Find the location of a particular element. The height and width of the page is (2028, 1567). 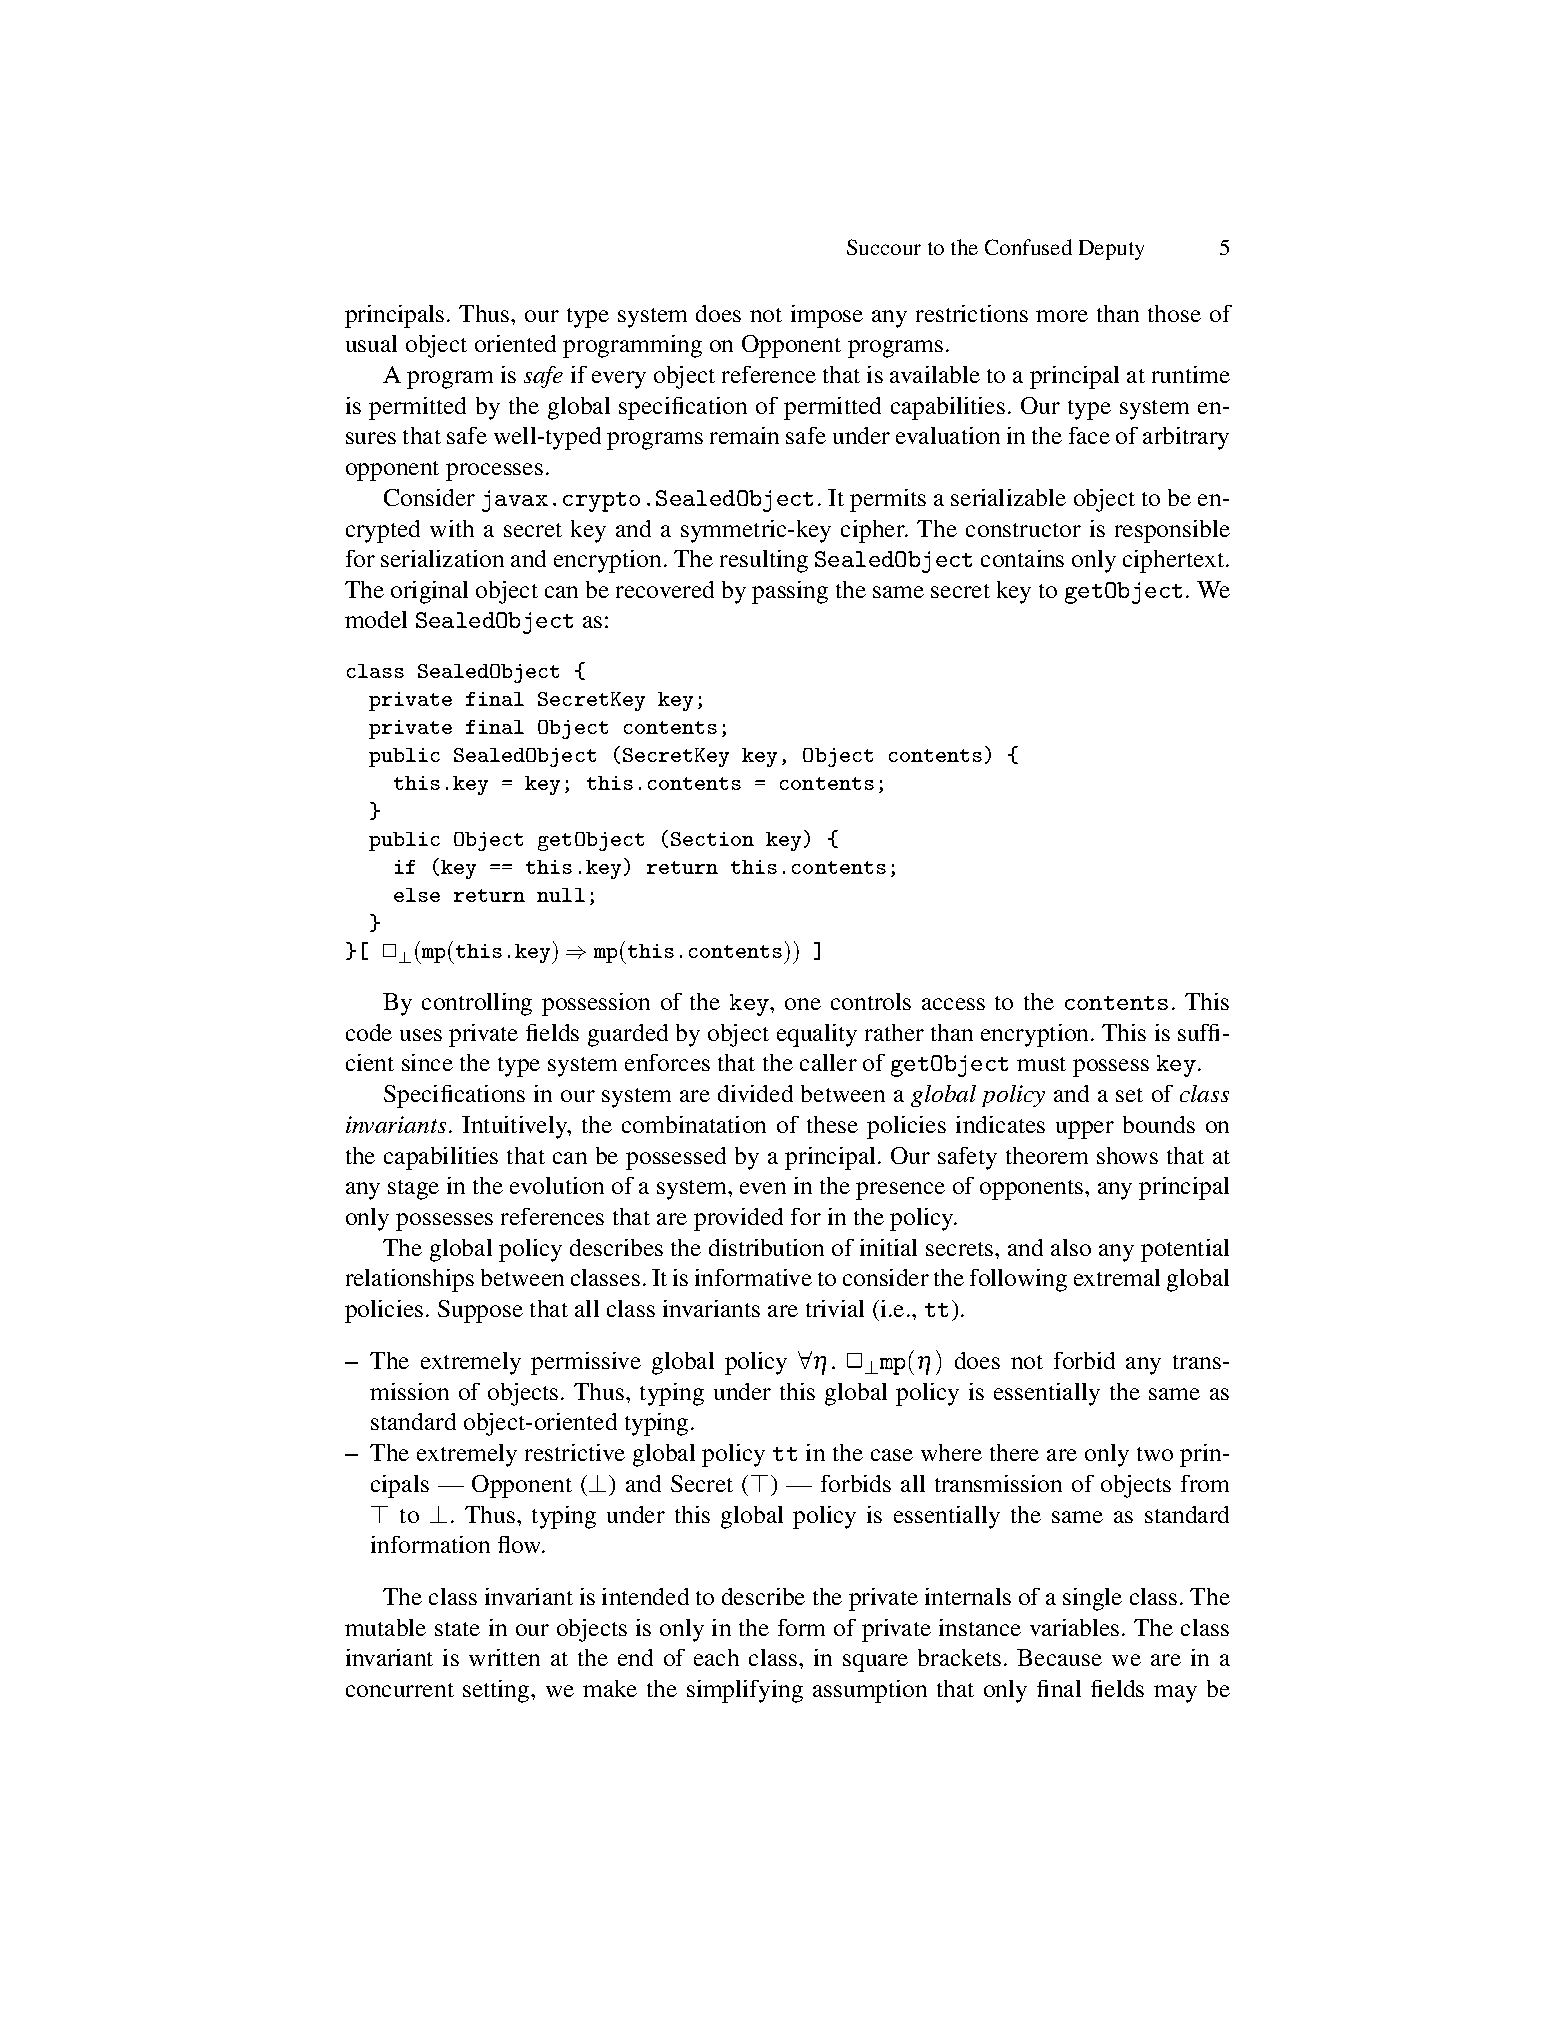

original is located at coordinates (429, 592).
